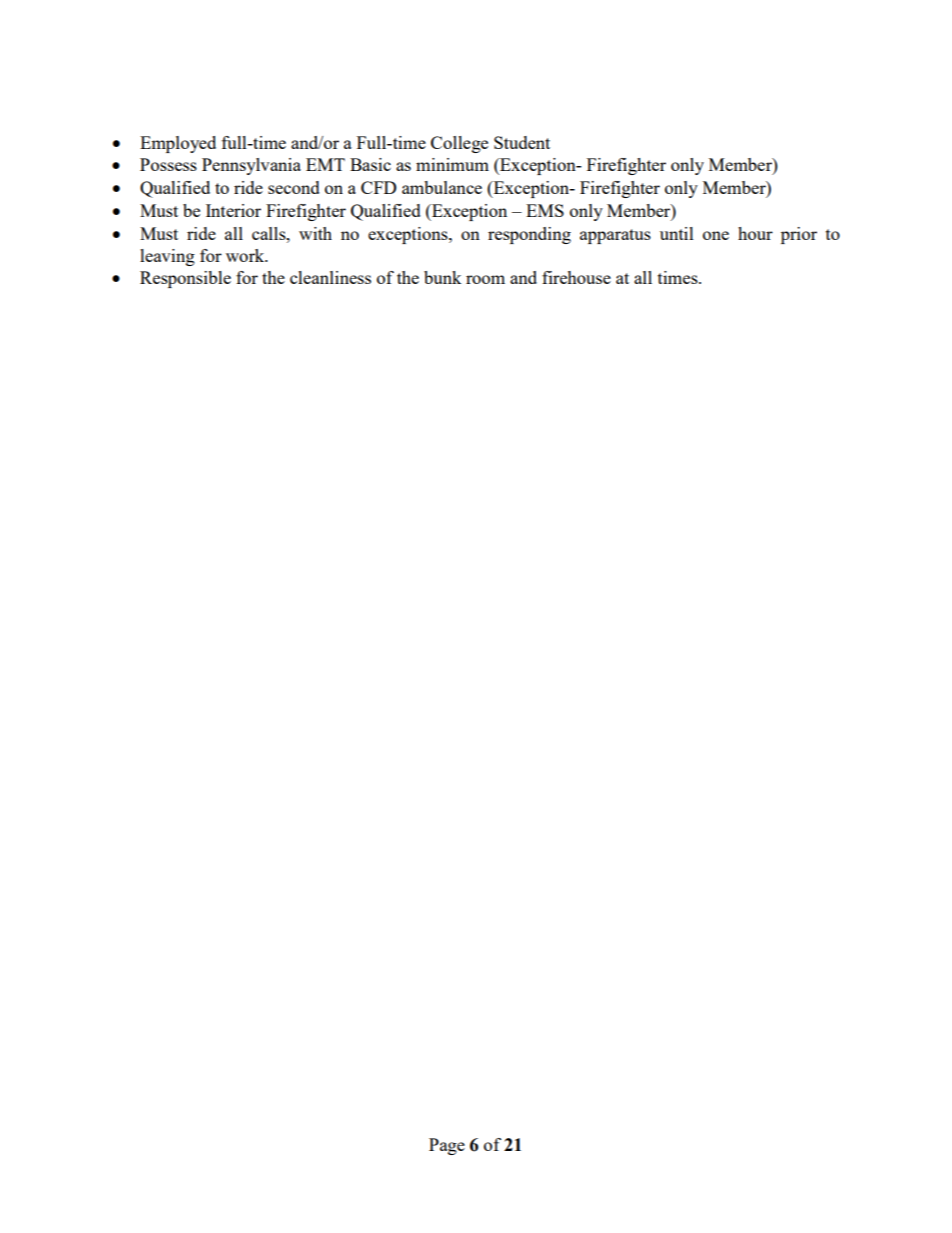  I want to click on one, so click(716, 235).
